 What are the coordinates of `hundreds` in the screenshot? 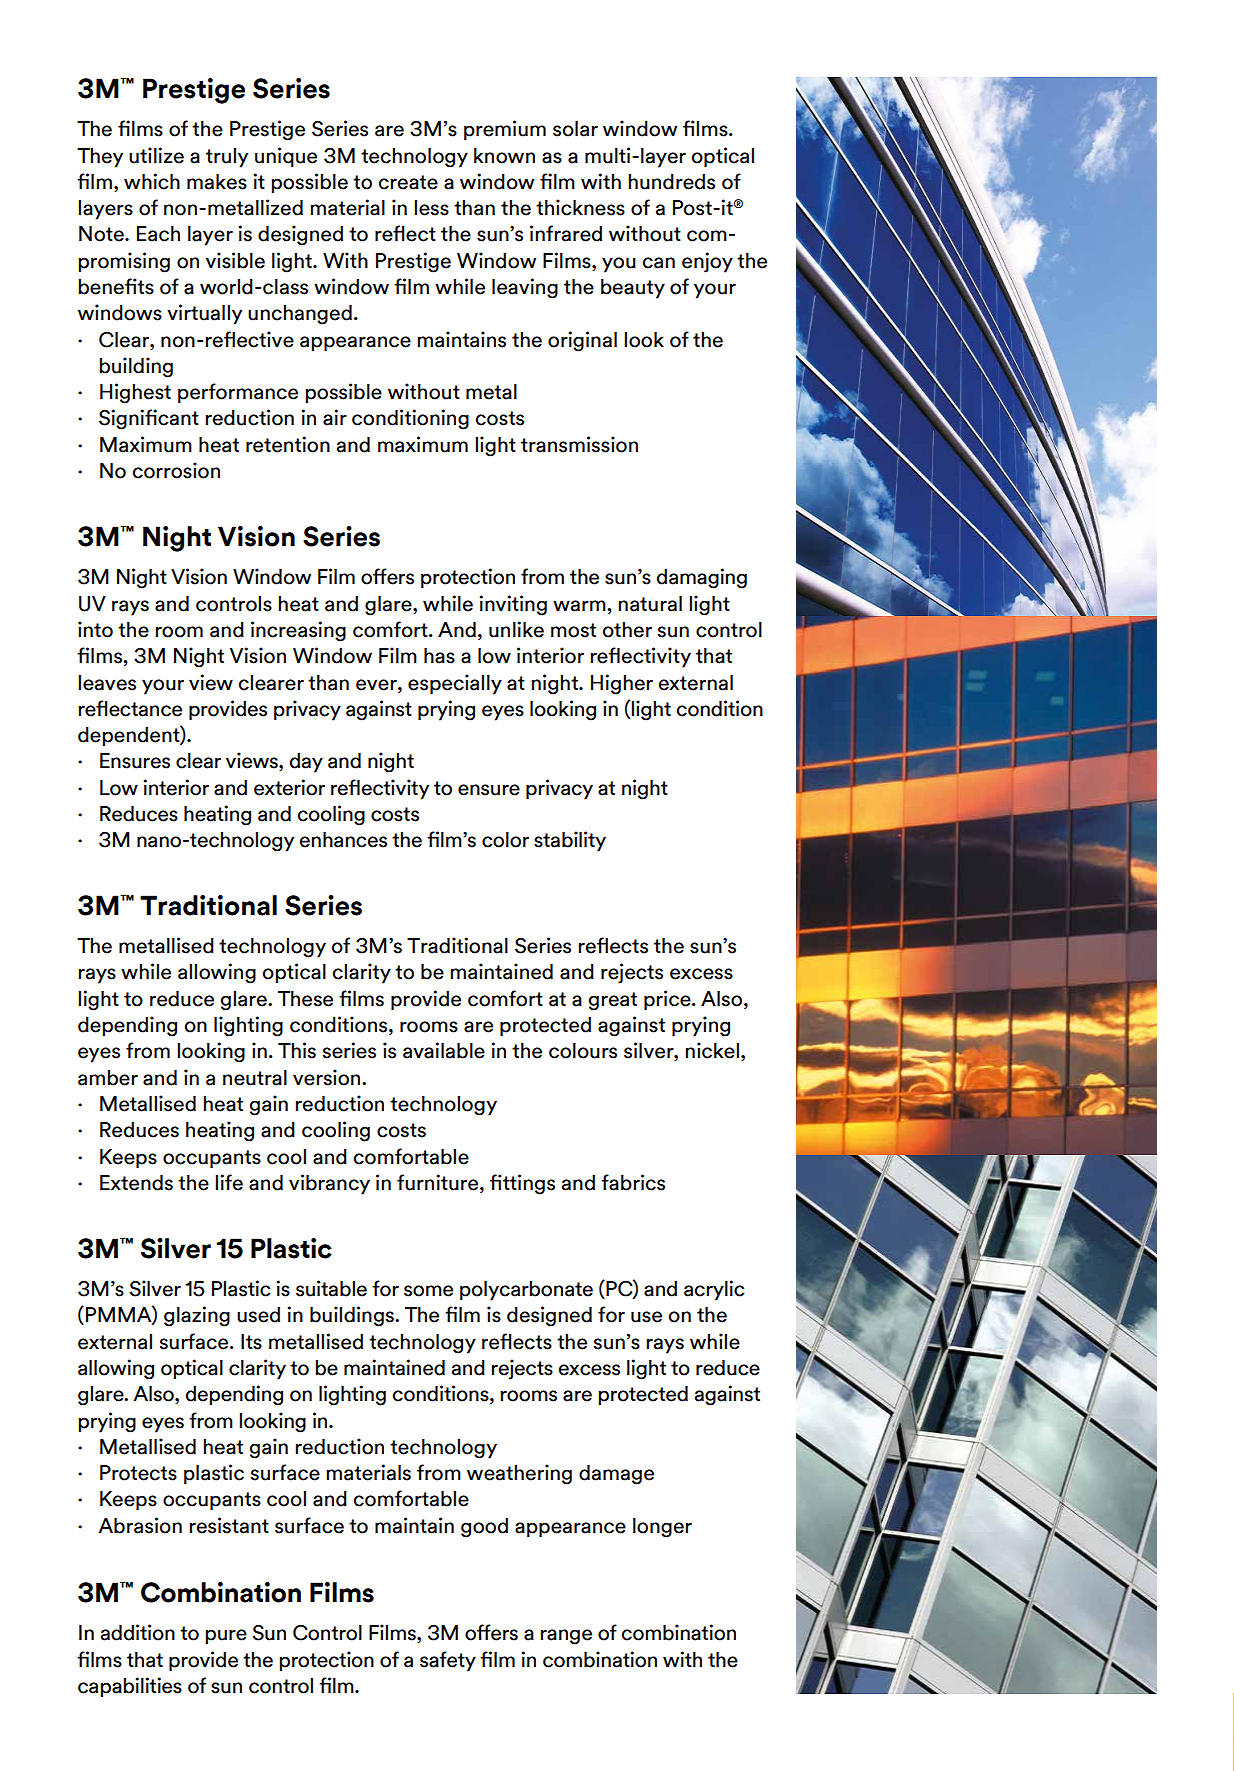 It's located at (672, 182).
